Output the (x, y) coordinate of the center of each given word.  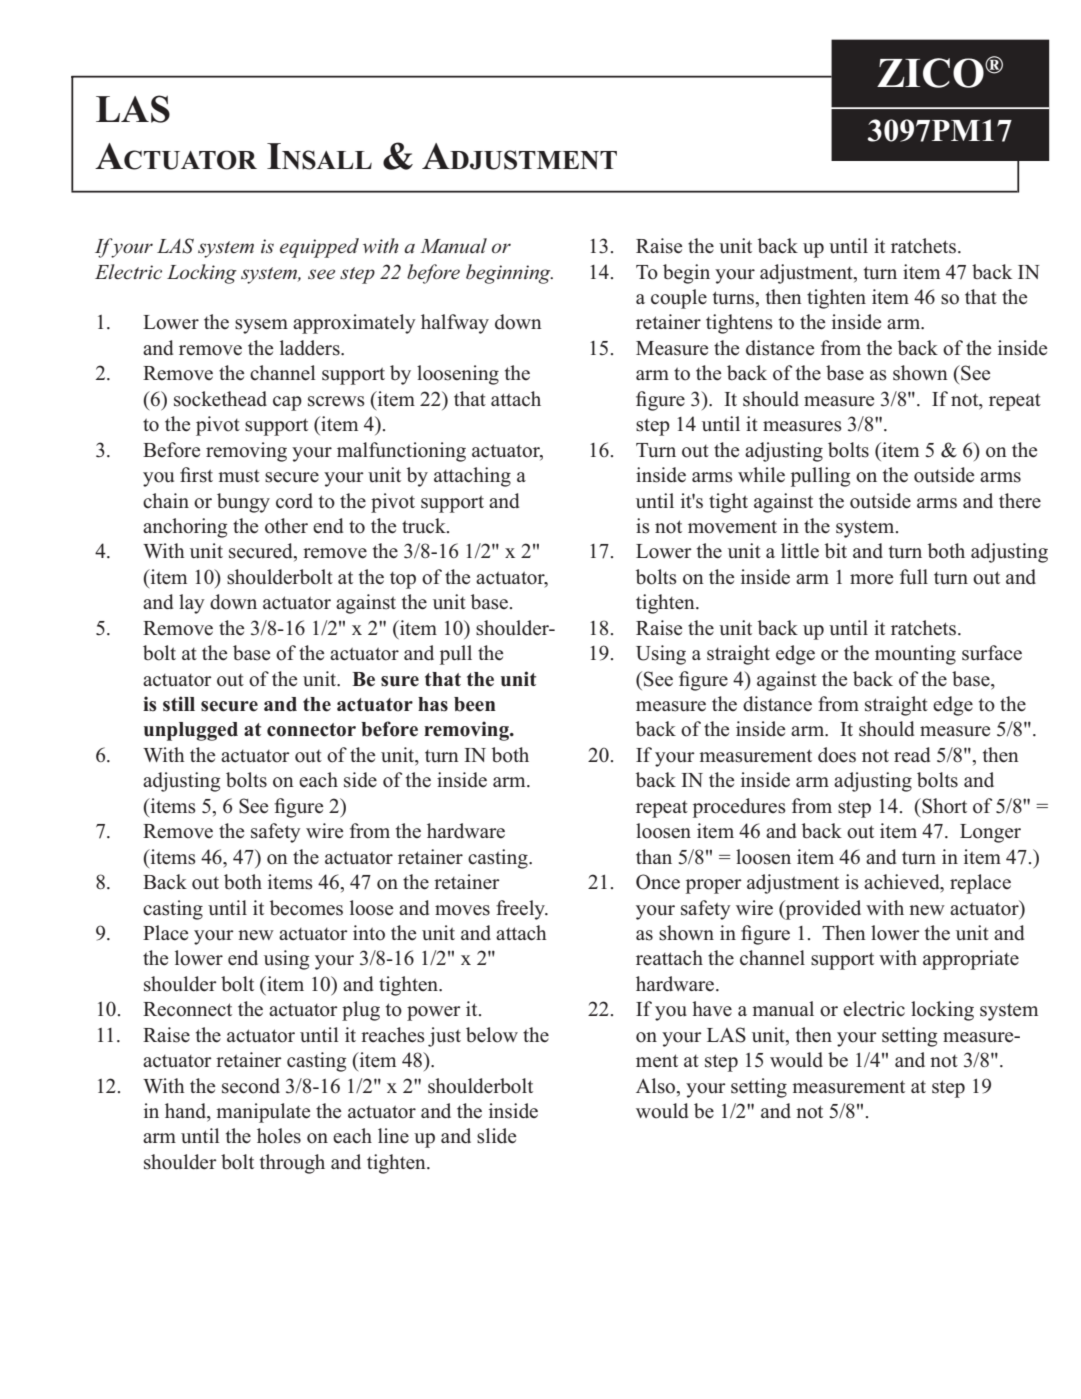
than (654, 856)
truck (425, 525)
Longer (990, 833)
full (914, 576)
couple (679, 299)
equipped (319, 248)
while (761, 474)
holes (279, 1136)
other (286, 526)
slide (496, 1136)
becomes (306, 908)
